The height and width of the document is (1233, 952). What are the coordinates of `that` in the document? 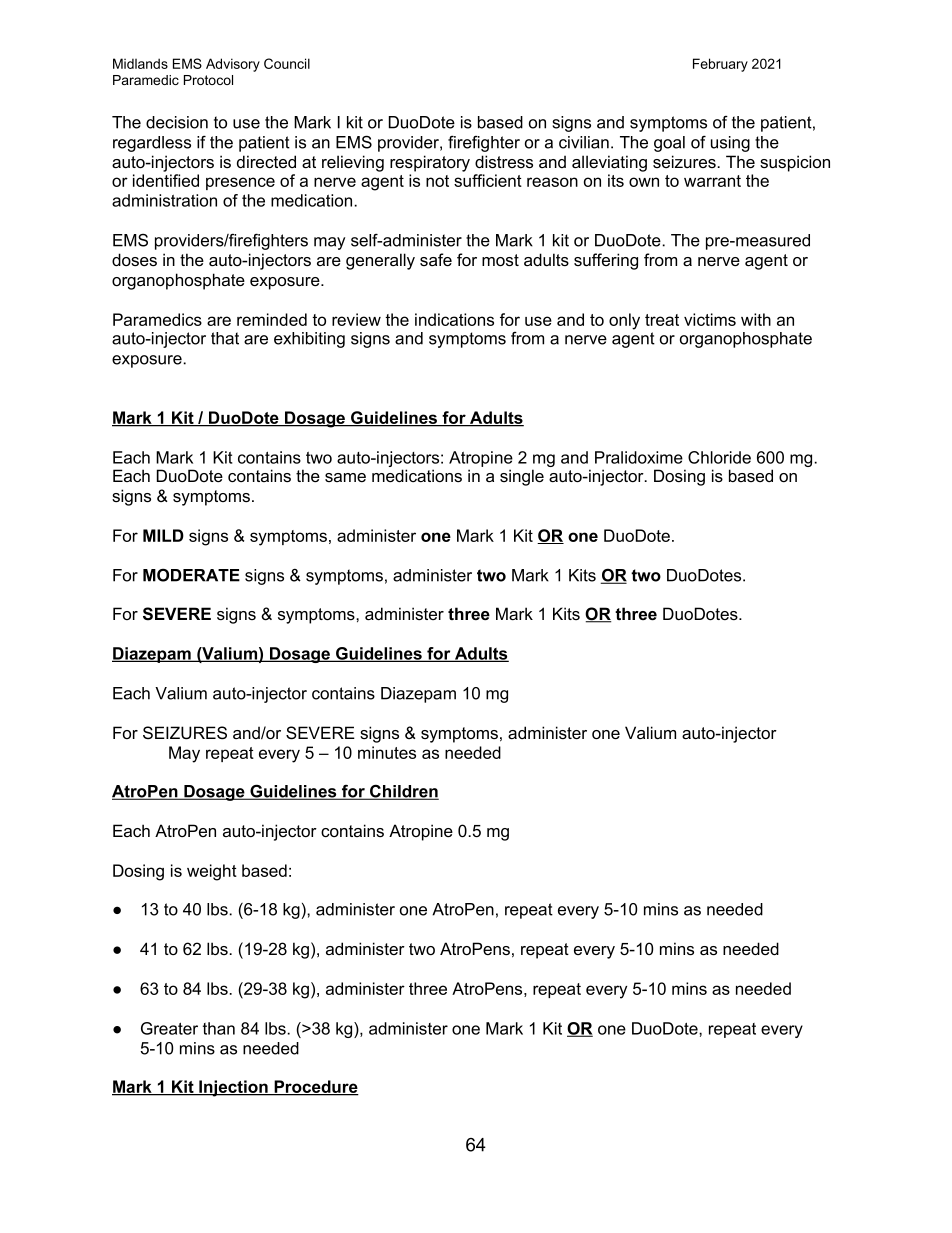 It's located at (225, 338).
